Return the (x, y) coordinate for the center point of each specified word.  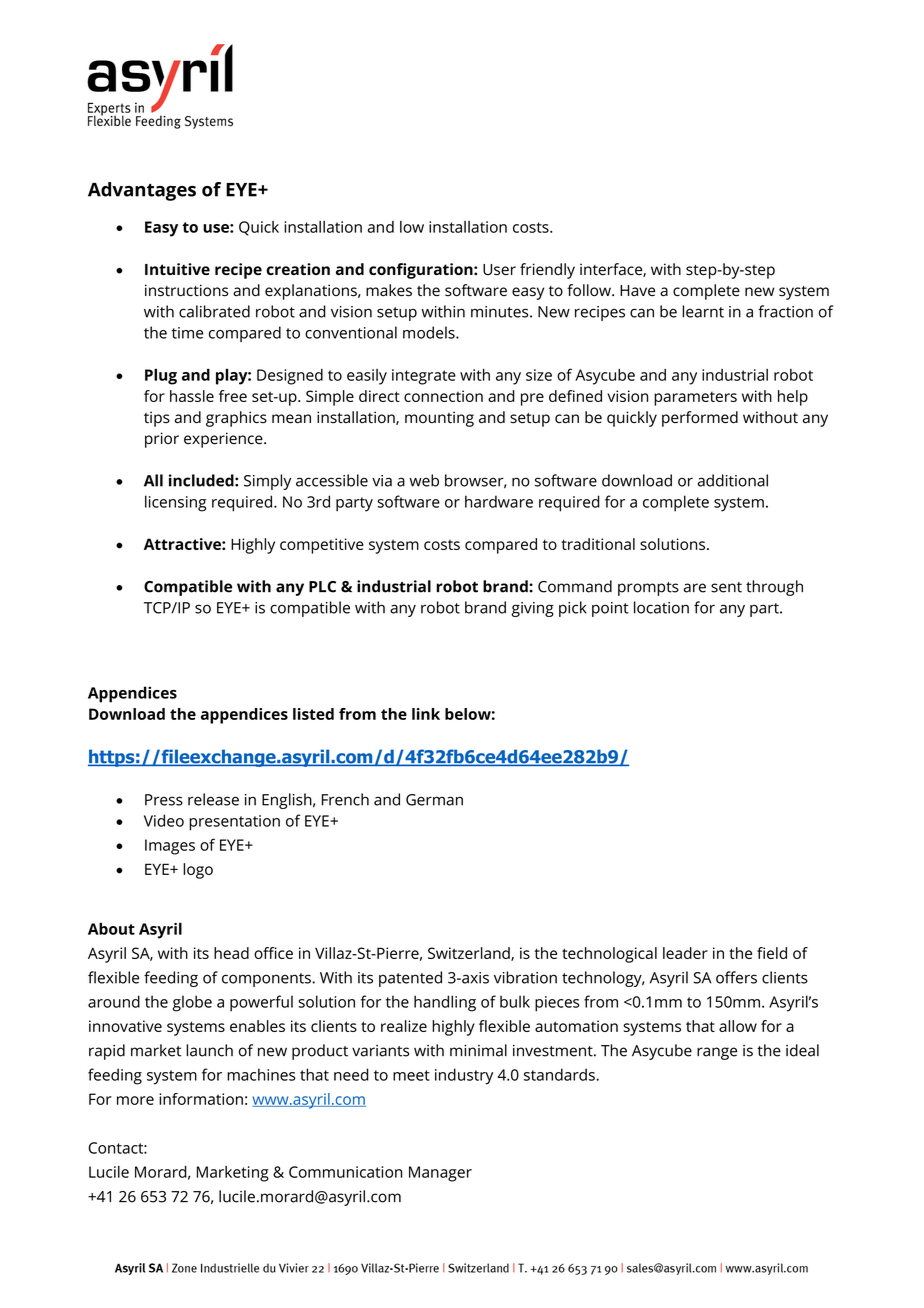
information (201, 1099)
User (499, 270)
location (661, 607)
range (717, 1053)
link (426, 714)
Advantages (142, 191)
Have (637, 291)
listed (313, 714)
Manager (440, 1174)
